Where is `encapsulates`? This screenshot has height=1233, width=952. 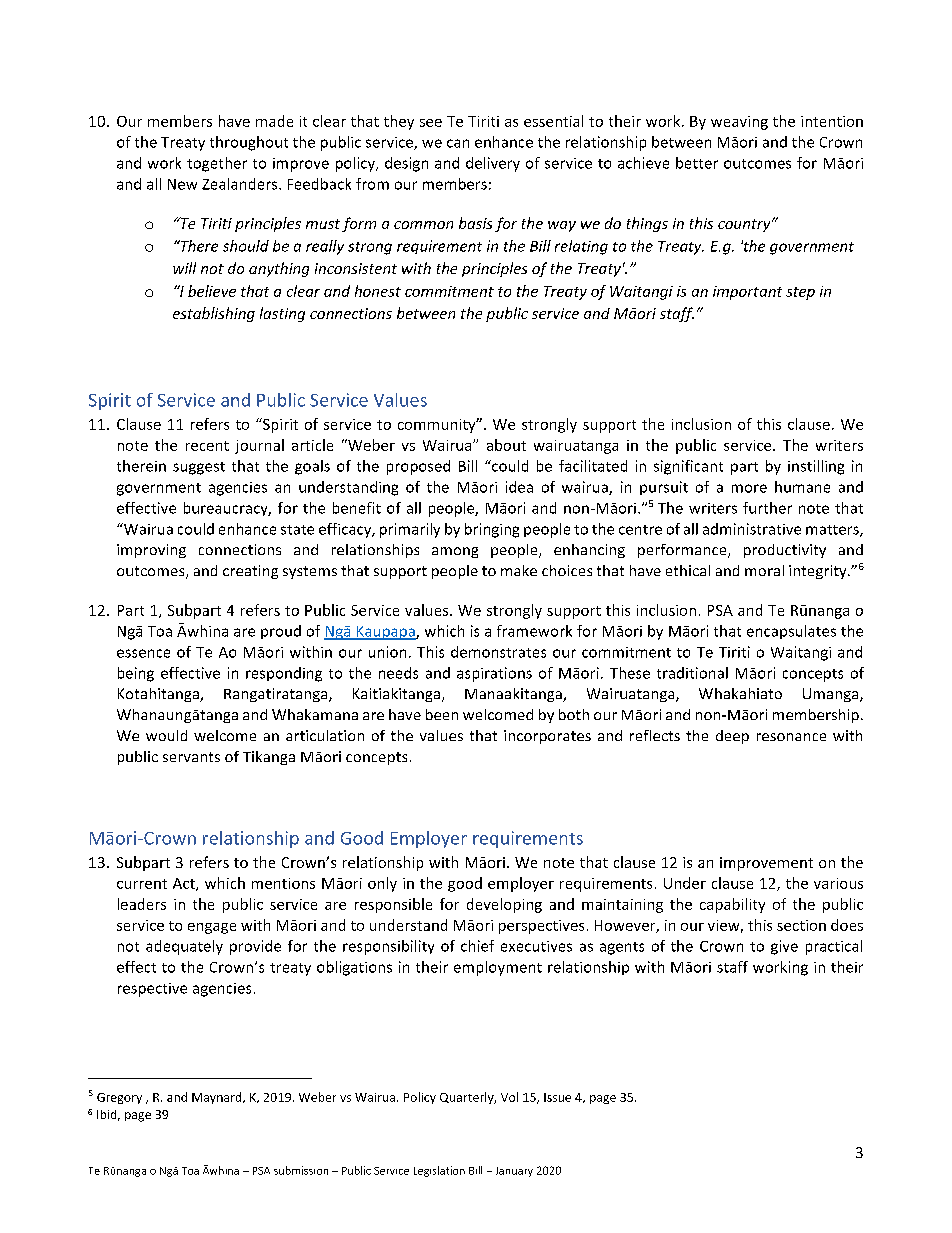
encapsulates is located at coordinates (791, 632).
